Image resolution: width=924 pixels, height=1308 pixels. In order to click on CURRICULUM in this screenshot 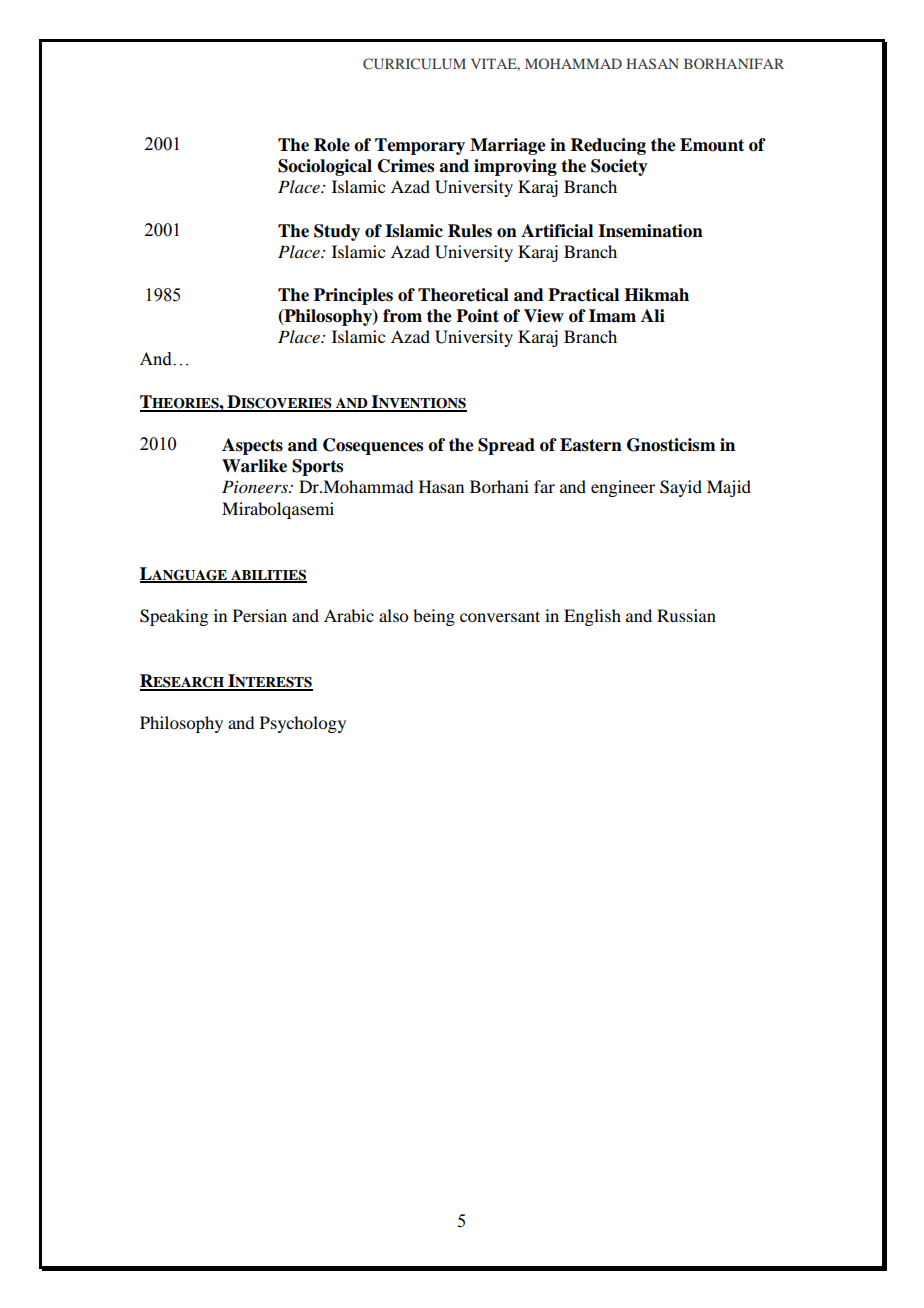, I will do `click(414, 63)`.
